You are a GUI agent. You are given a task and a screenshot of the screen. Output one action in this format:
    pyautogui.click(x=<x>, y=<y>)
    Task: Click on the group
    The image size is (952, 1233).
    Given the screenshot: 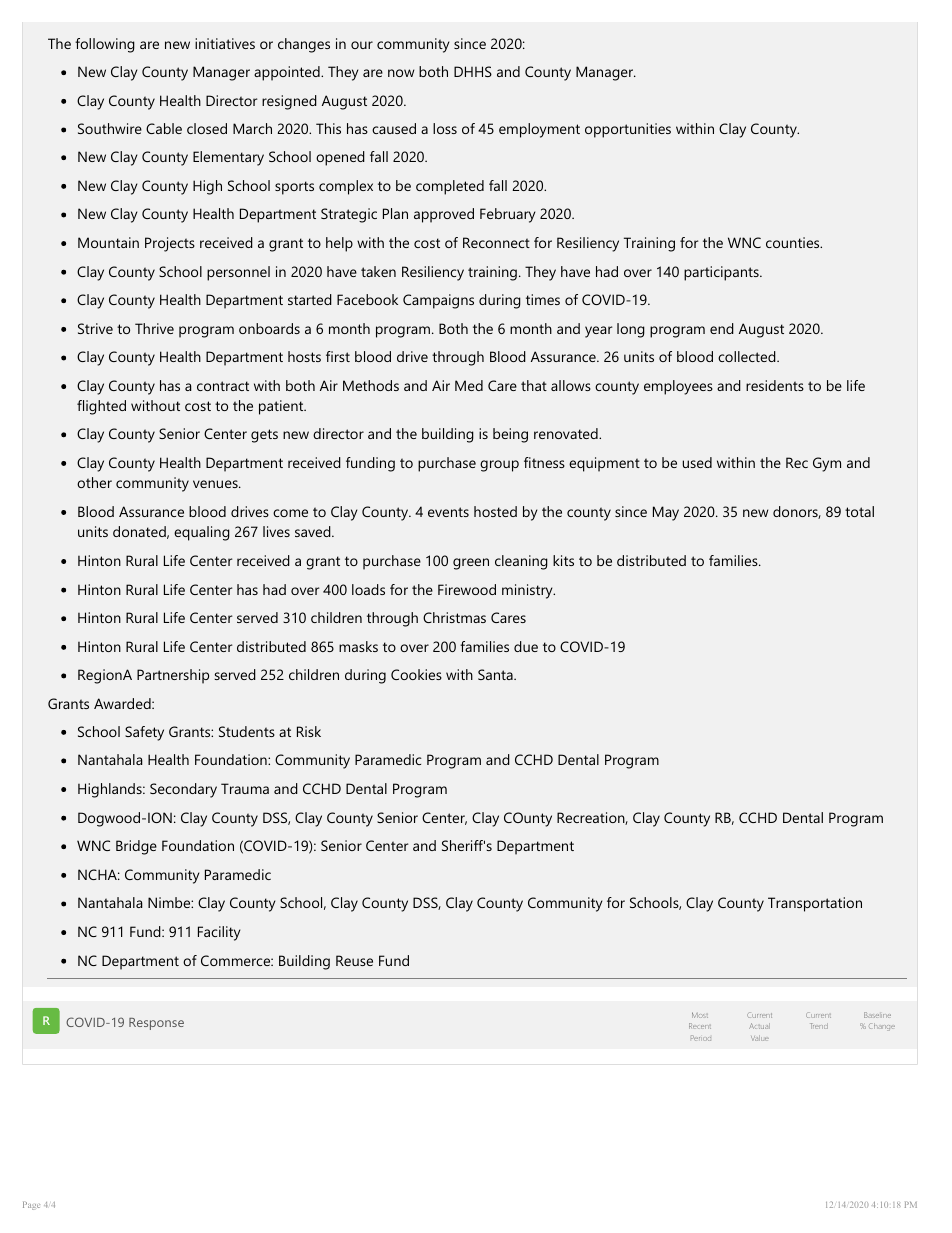 What is the action you would take?
    pyautogui.click(x=499, y=466)
